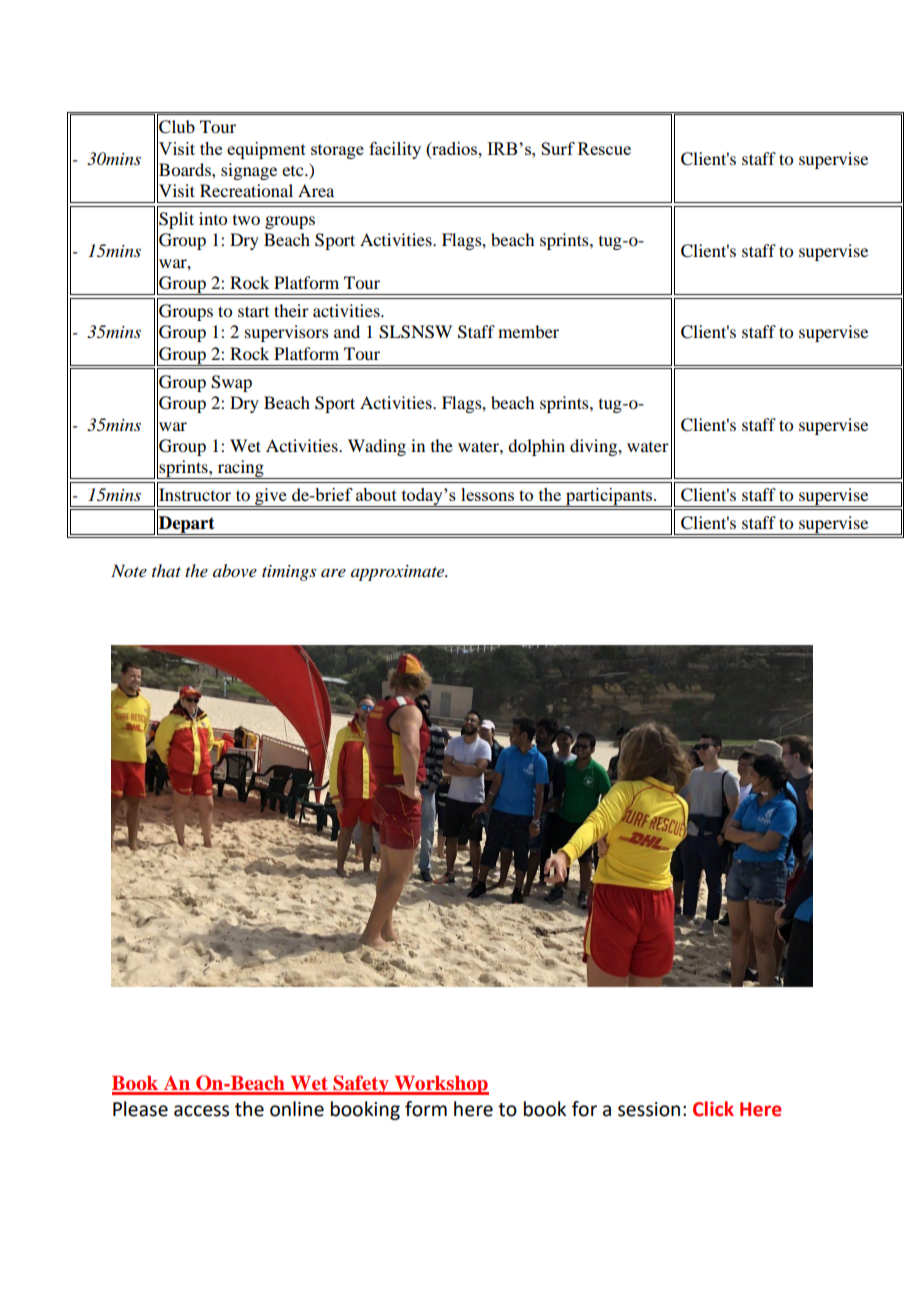 This image has width=924, height=1308. What do you see at coordinates (395, 150) in the image?
I see `facility` at bounding box center [395, 150].
